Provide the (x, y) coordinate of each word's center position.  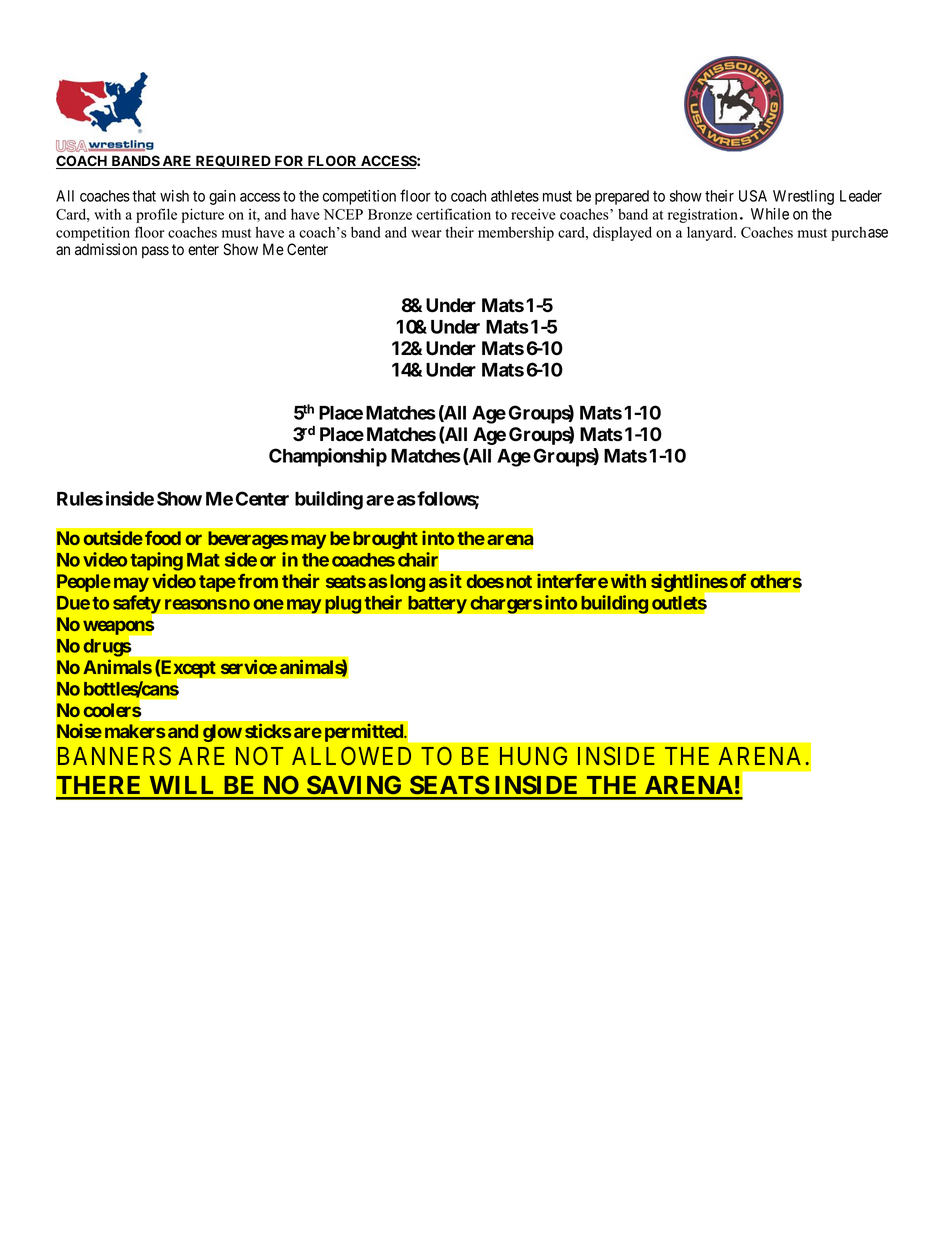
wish (174, 196)
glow (222, 733)
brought (385, 540)
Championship (328, 457)
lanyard (711, 234)
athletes (515, 196)
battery (437, 604)
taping (156, 561)
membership (516, 233)
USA (753, 196)
